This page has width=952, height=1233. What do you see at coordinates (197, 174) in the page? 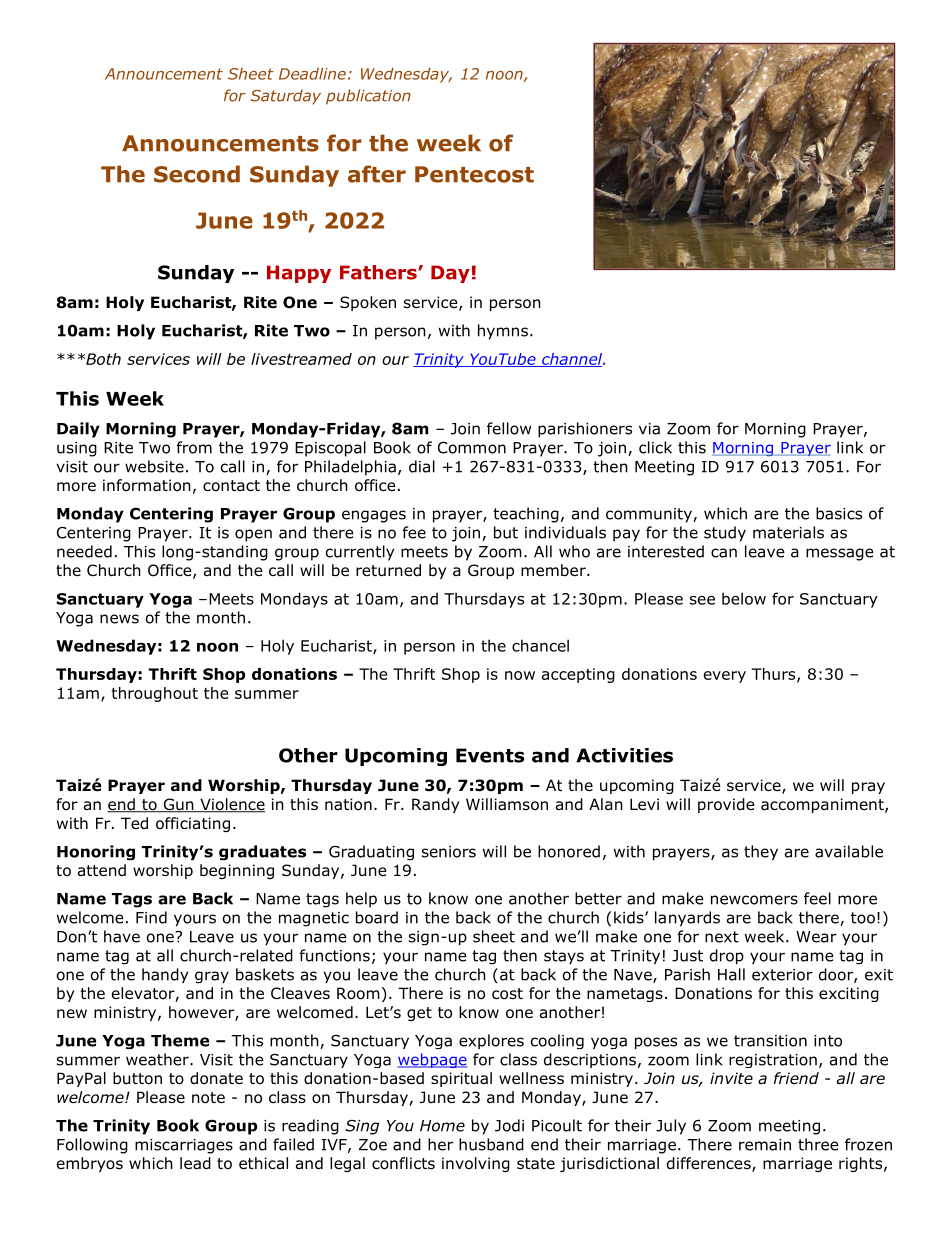
I see `Second` at bounding box center [197, 174].
